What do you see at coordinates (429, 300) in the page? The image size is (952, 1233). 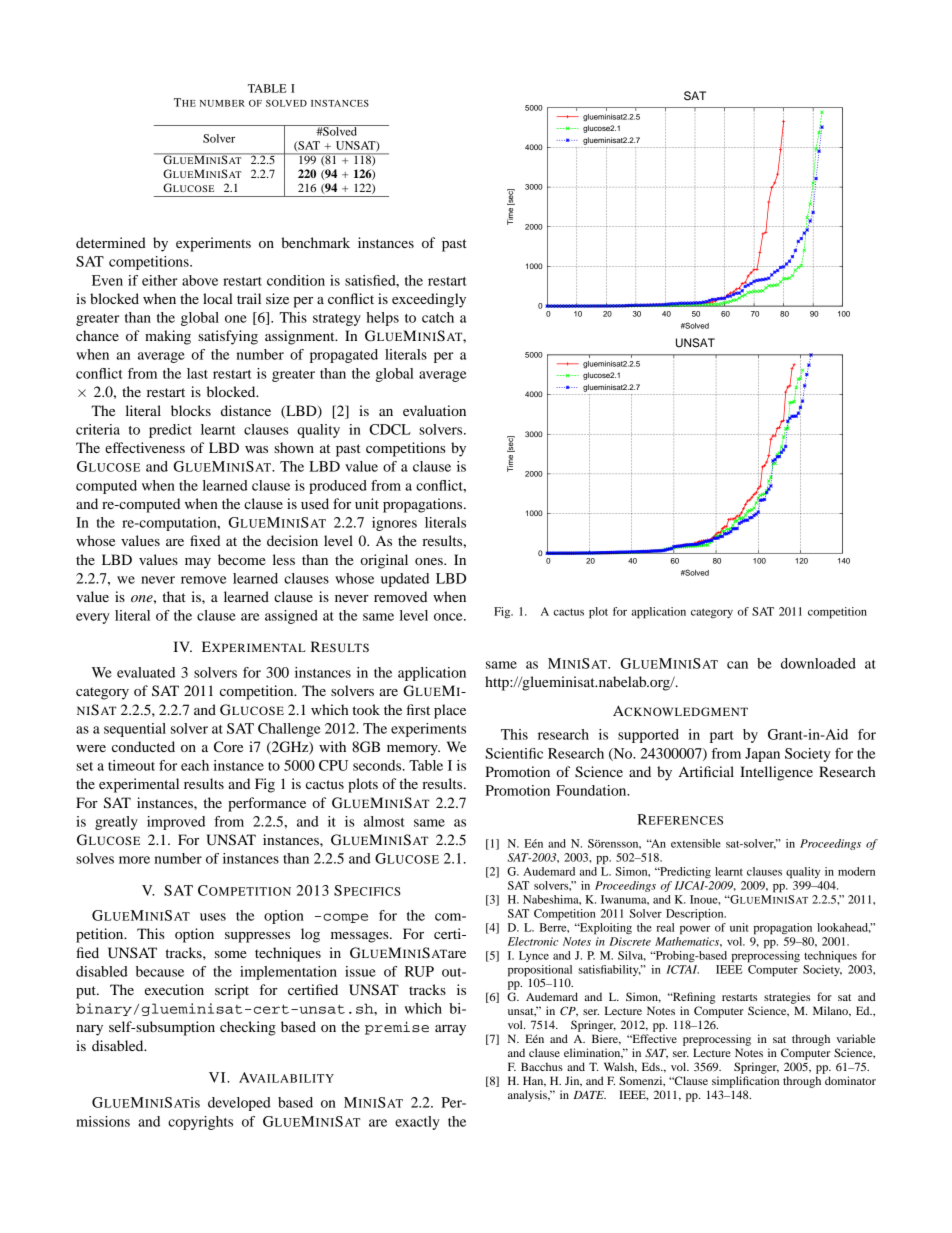 I see `exceedingly` at bounding box center [429, 300].
